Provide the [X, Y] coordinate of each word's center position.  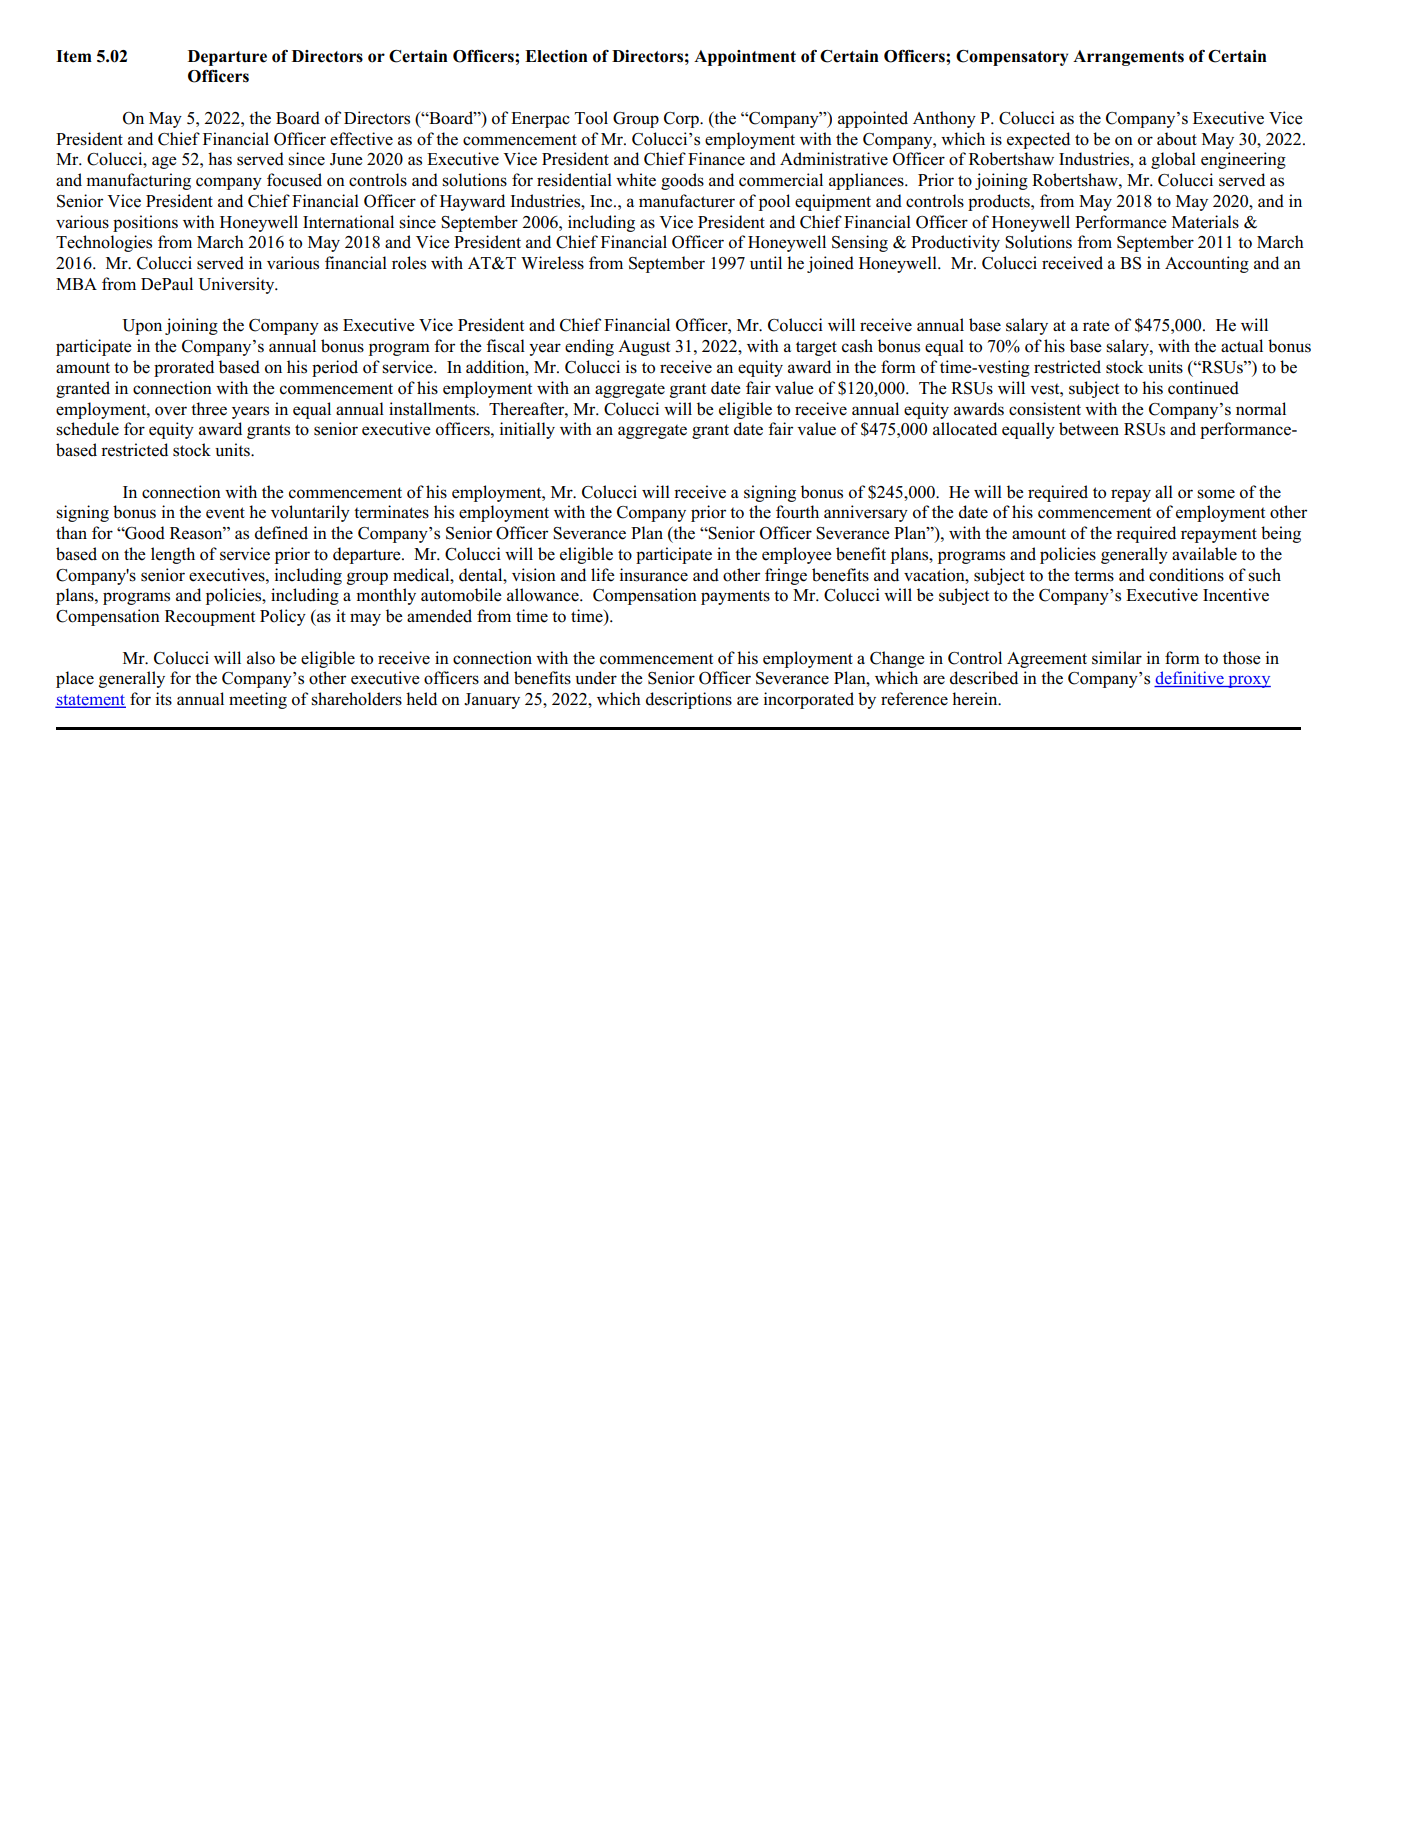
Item [74, 56]
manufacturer [687, 201]
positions [145, 223]
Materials [1205, 222]
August [644, 348]
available [1204, 554]
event [225, 513]
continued [1203, 388]
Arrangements [1128, 58]
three [209, 409]
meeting [258, 700]
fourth [797, 512]
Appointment [745, 58]
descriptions [689, 700]
